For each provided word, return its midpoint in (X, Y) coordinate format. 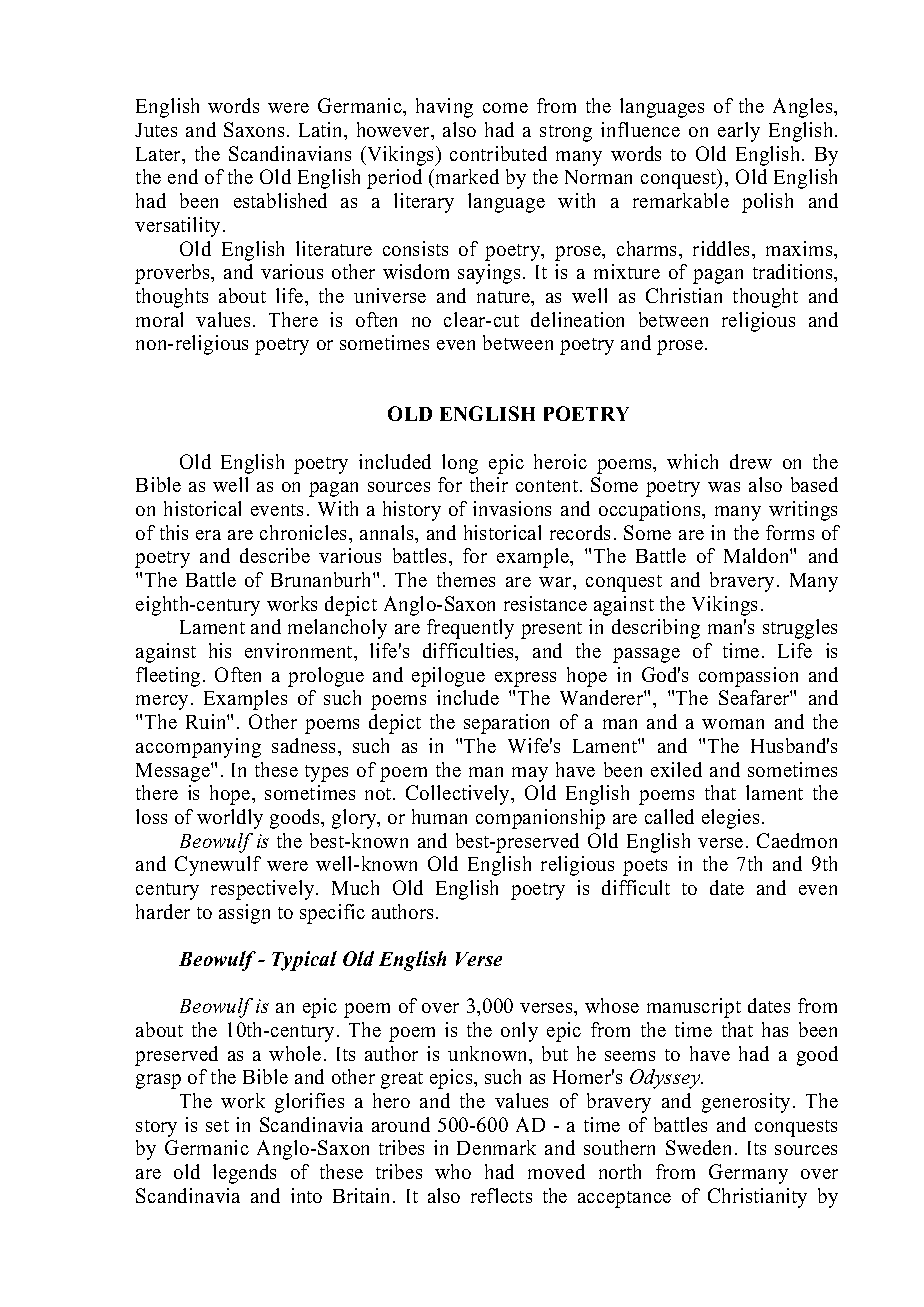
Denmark (496, 1147)
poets (645, 867)
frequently (470, 629)
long (460, 464)
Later (159, 154)
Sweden (698, 1147)
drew (751, 461)
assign (244, 914)
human (439, 816)
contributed (498, 153)
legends (244, 1174)
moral (159, 319)
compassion (748, 677)
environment (300, 650)
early (739, 132)
